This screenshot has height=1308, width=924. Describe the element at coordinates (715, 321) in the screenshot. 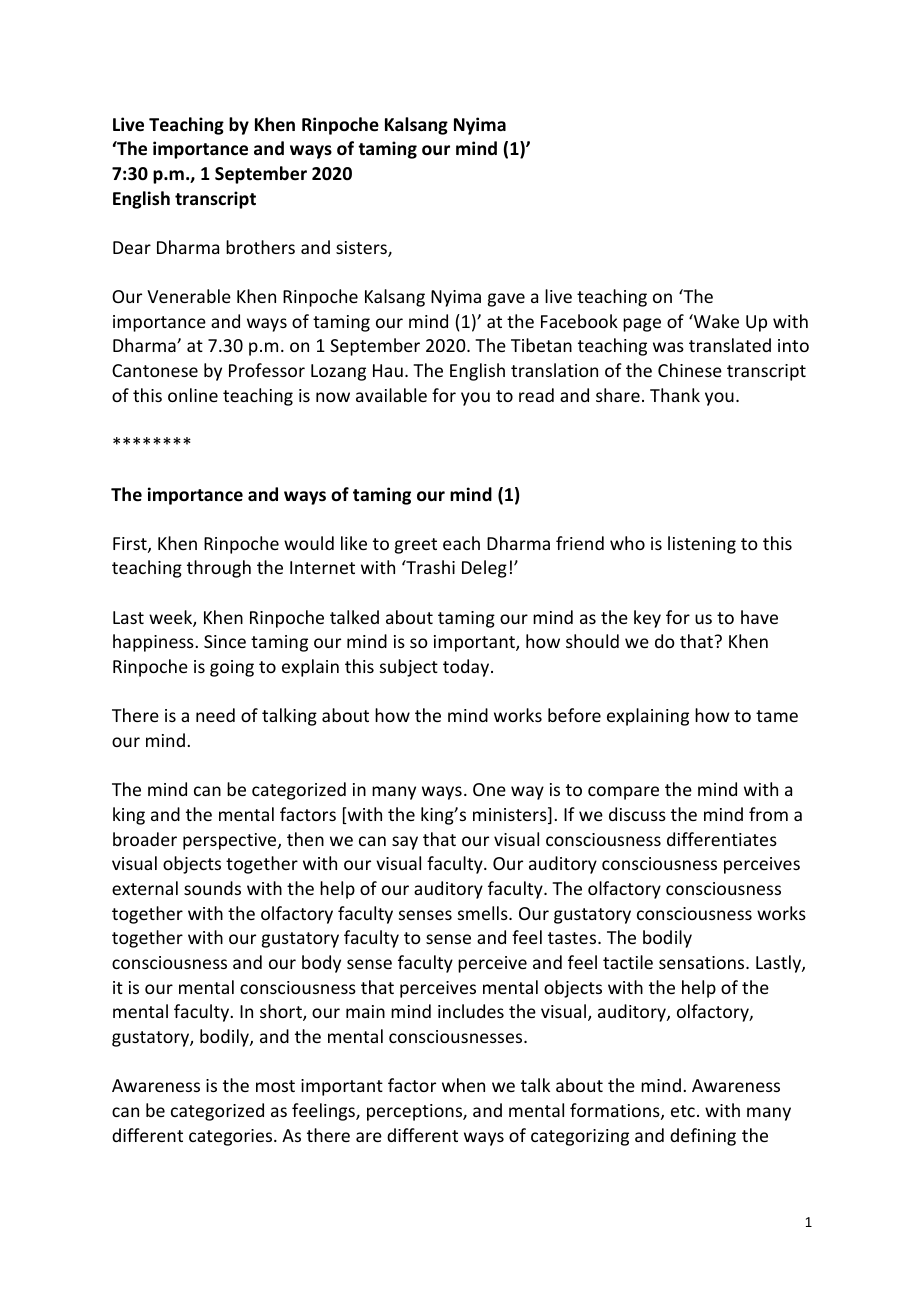

I see `Wake` at that location.
